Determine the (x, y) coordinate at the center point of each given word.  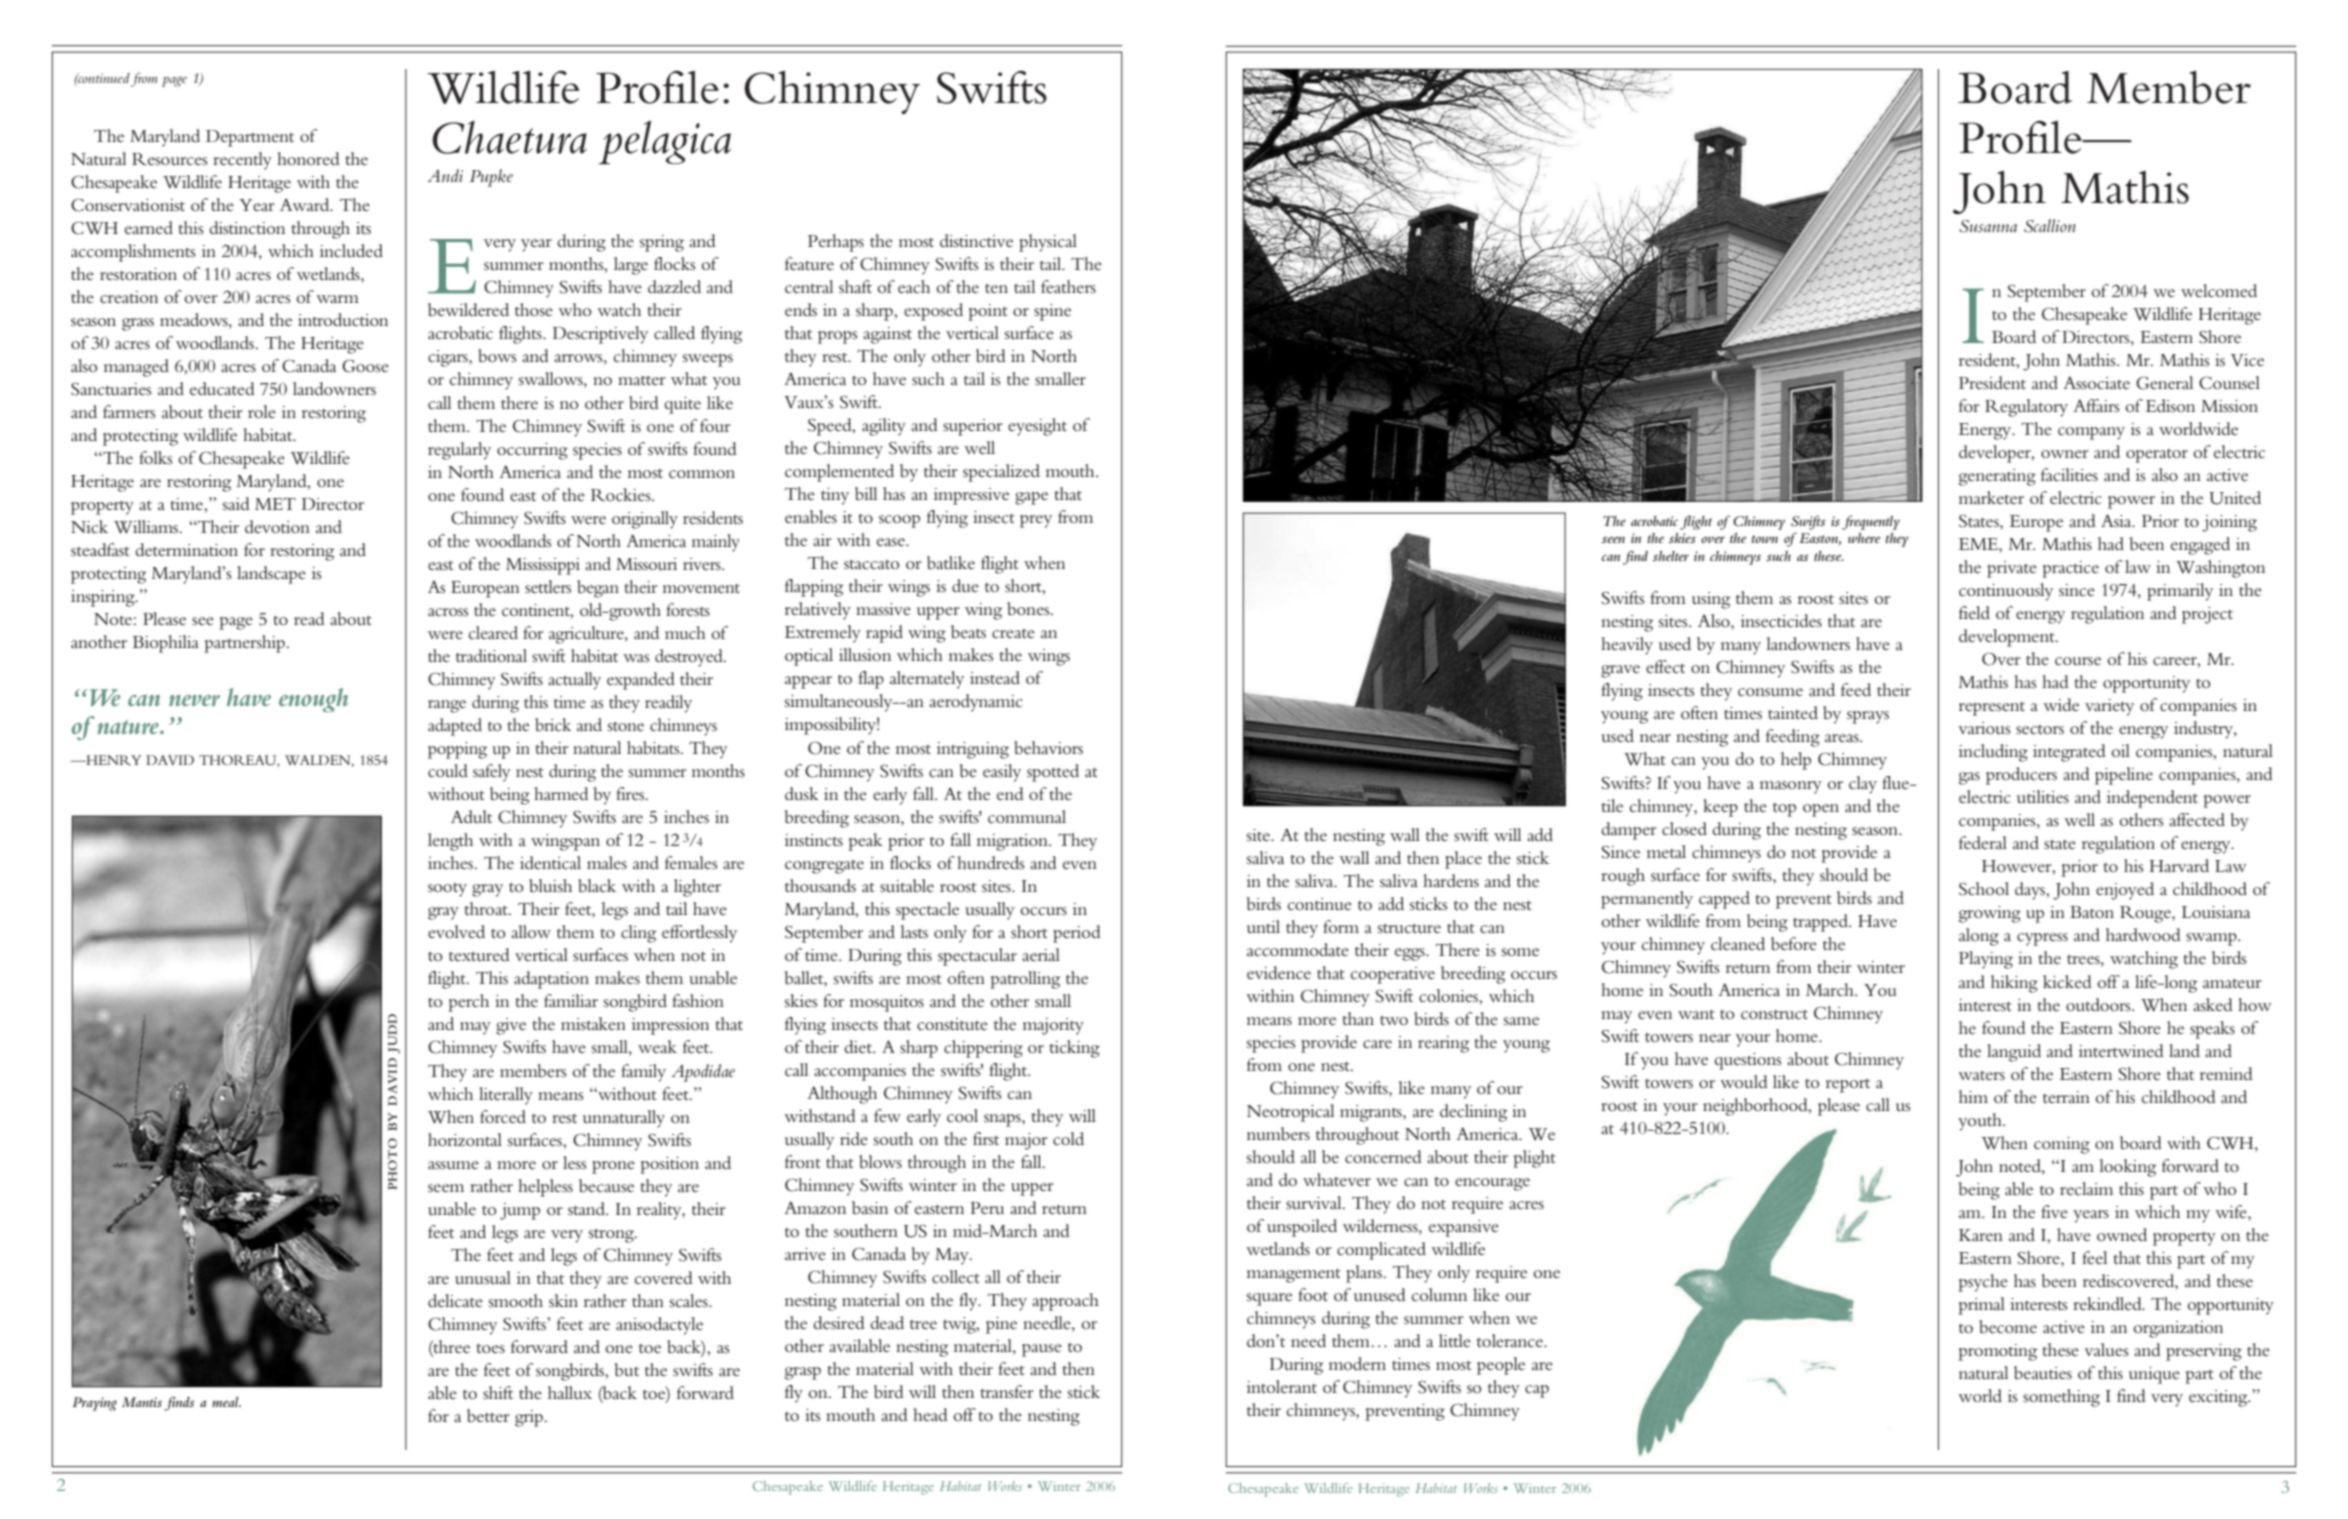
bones (1029, 608)
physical (1048, 243)
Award (306, 204)
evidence (1279, 973)
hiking (2014, 984)
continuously (2006, 592)
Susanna (1988, 226)
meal (226, 1402)
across (448, 612)
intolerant (1282, 1386)
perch (468, 1003)
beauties (2043, 1373)
